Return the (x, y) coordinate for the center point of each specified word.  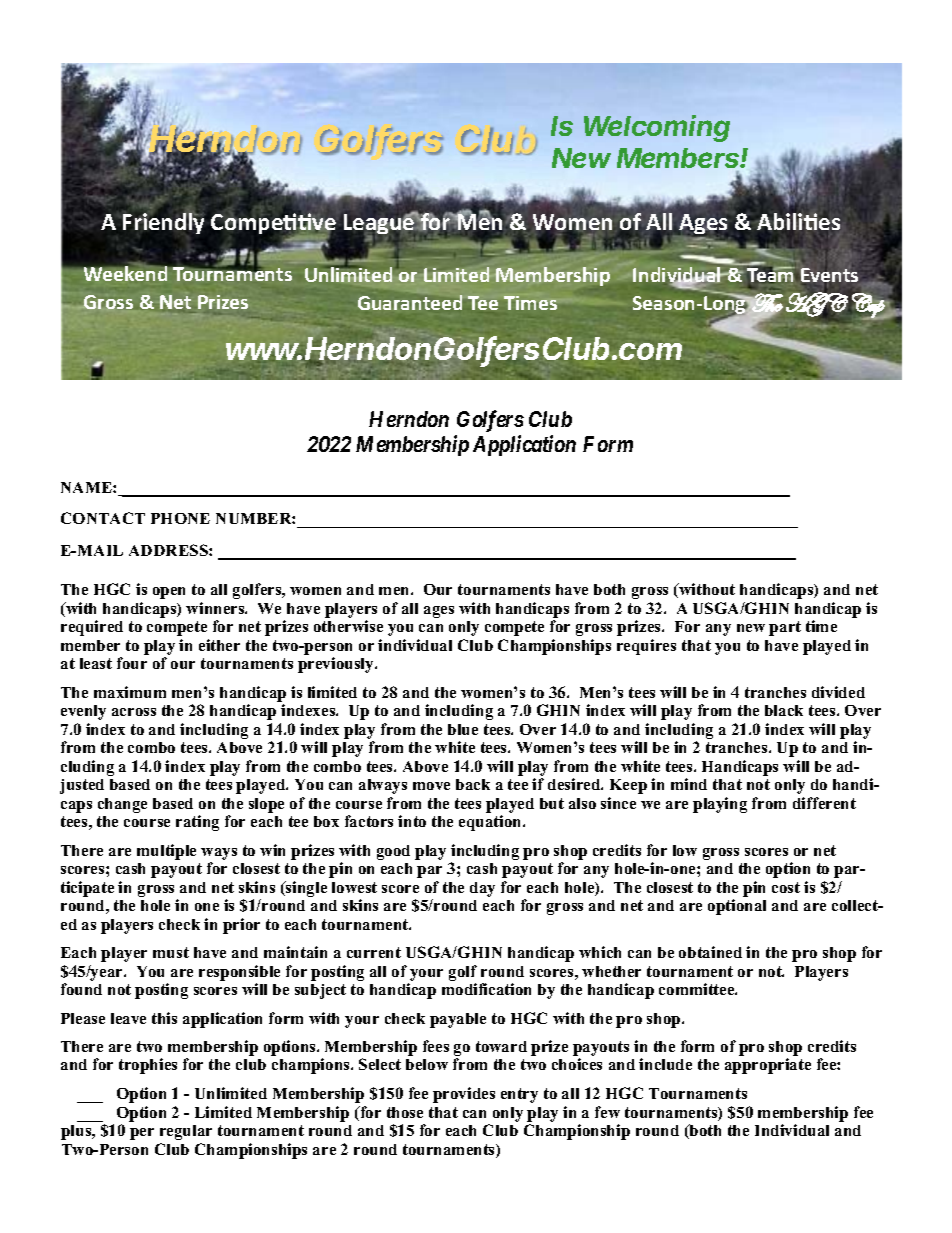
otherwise (348, 626)
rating (197, 823)
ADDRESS (169, 550)
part (785, 628)
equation (491, 823)
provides (464, 1095)
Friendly (163, 222)
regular (186, 1132)
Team (770, 276)
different (824, 803)
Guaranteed (410, 302)
